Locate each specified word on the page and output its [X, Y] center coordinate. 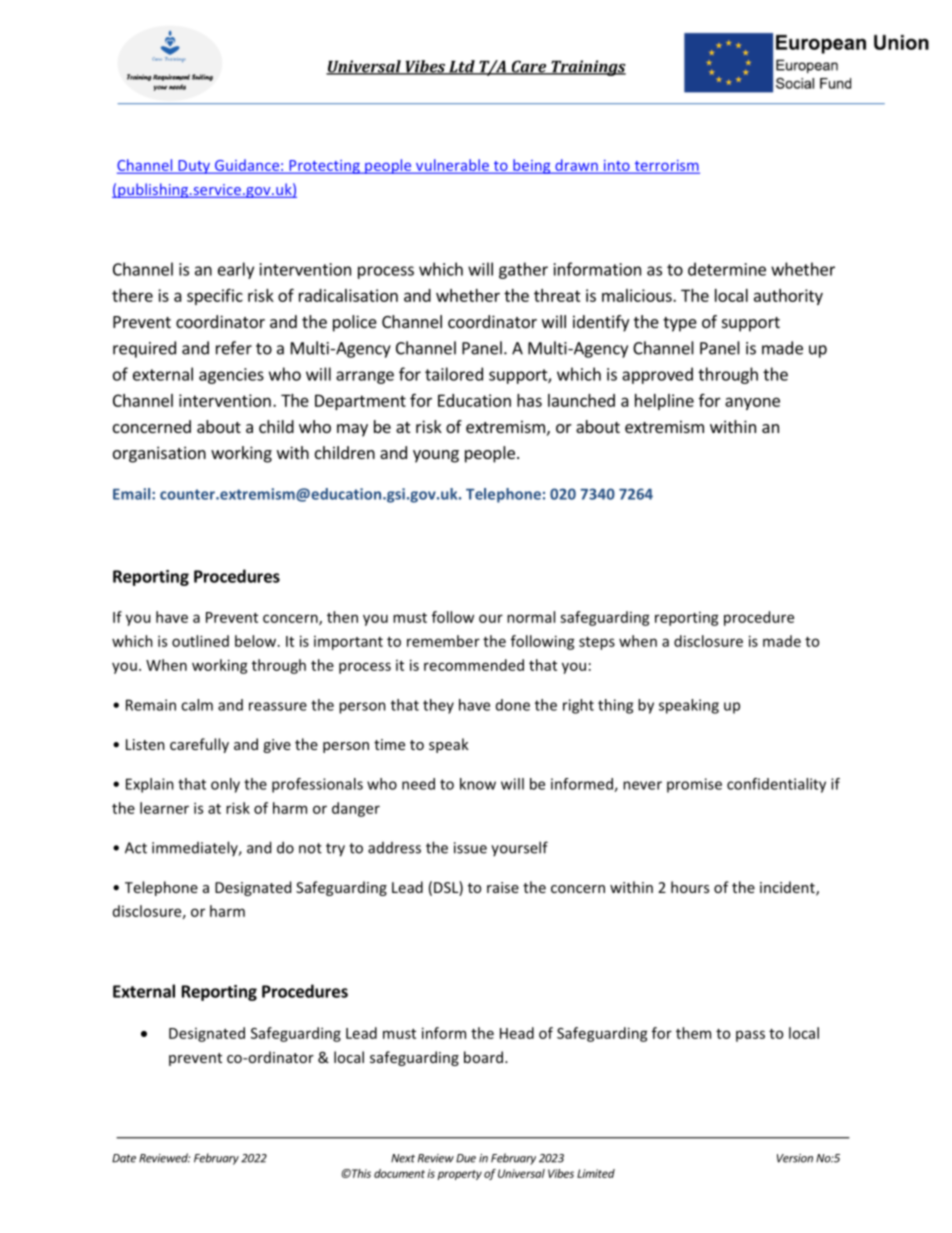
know [478, 784]
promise [694, 785]
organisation [159, 454]
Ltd [462, 67]
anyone [752, 403]
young [436, 456]
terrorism [666, 166]
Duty [194, 167]
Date [124, 1158]
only [225, 785]
